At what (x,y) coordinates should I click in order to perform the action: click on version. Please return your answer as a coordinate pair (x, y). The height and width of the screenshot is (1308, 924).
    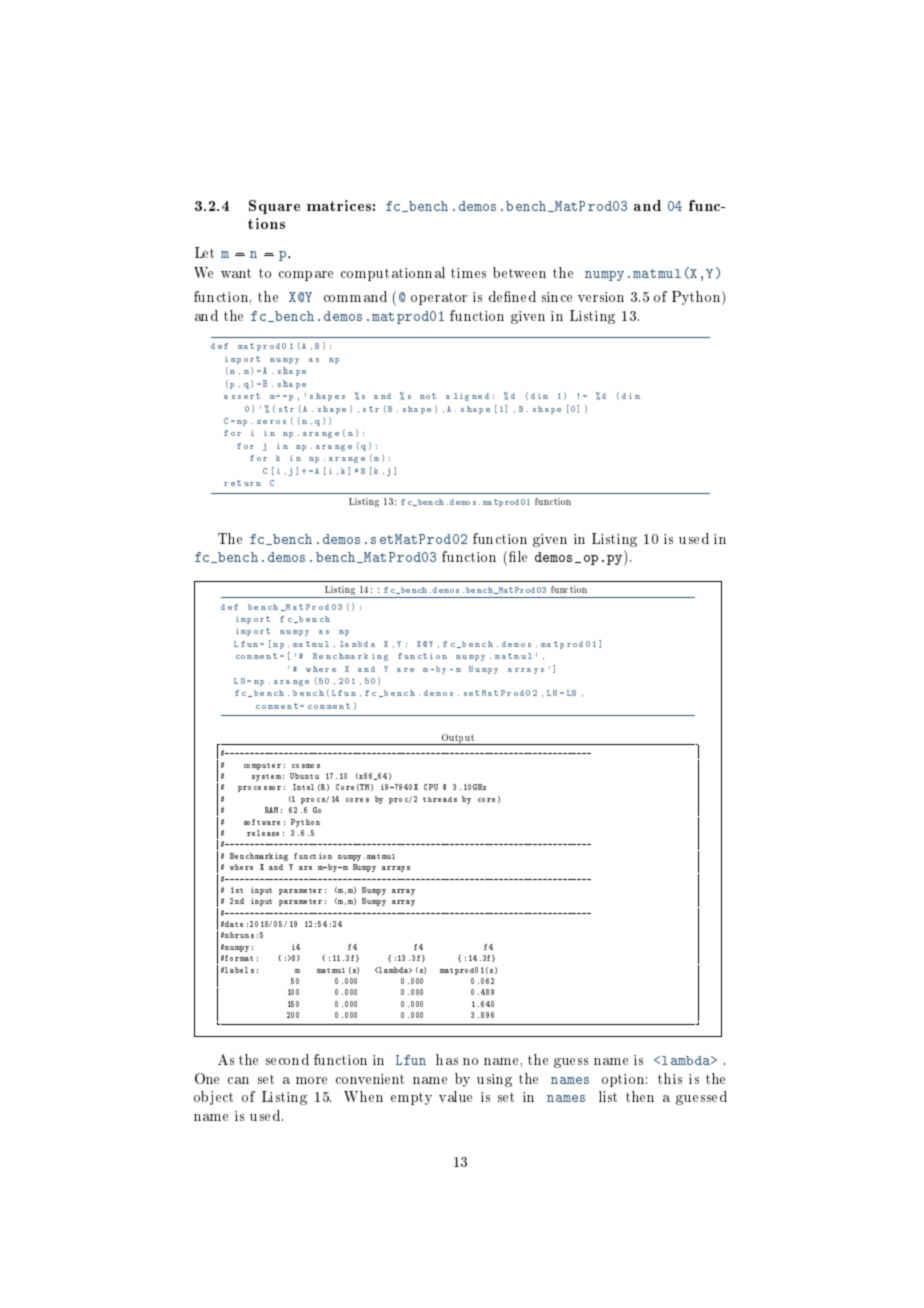
    Looking at the image, I should click on (601, 297).
